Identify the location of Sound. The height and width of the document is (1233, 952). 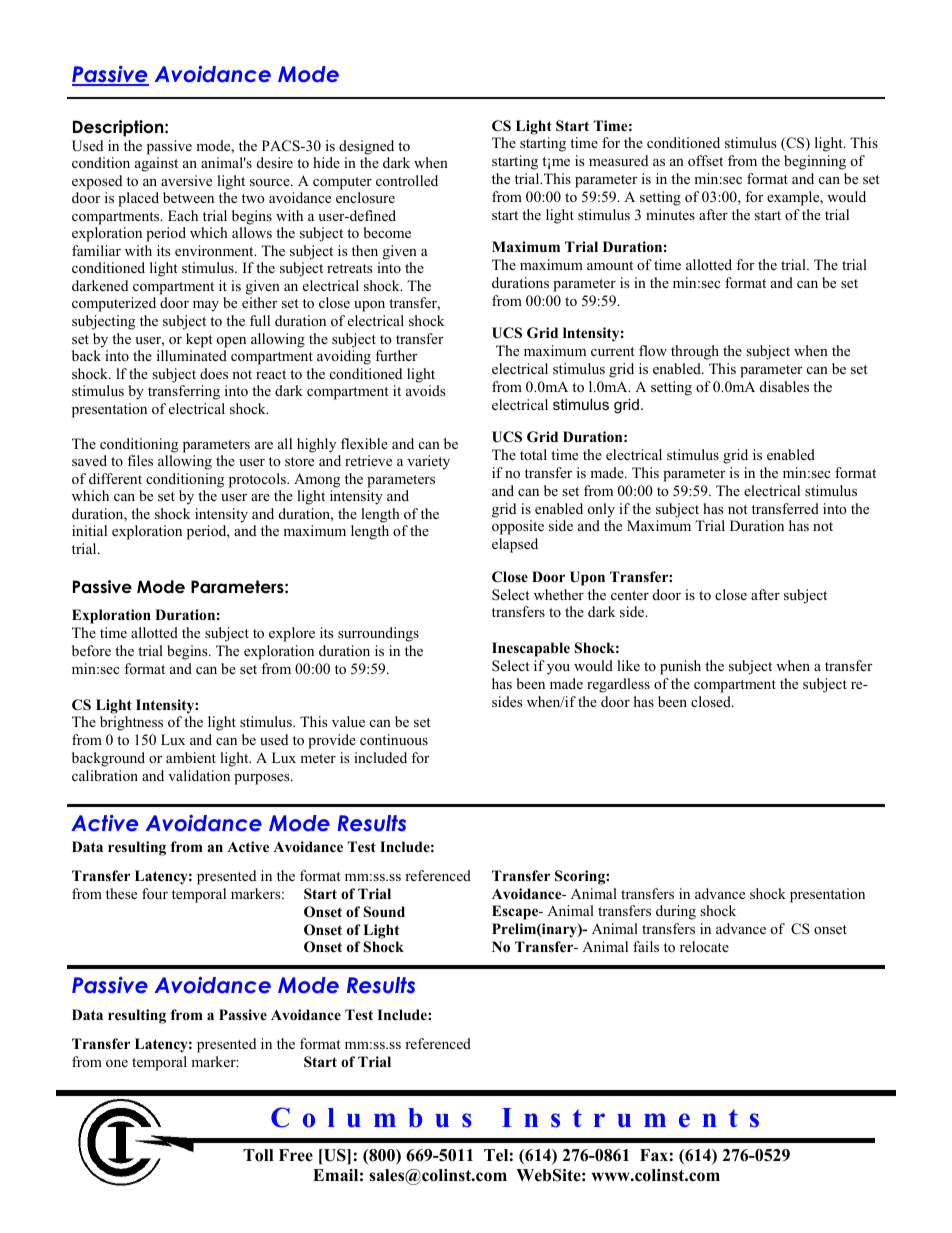
(384, 912).
